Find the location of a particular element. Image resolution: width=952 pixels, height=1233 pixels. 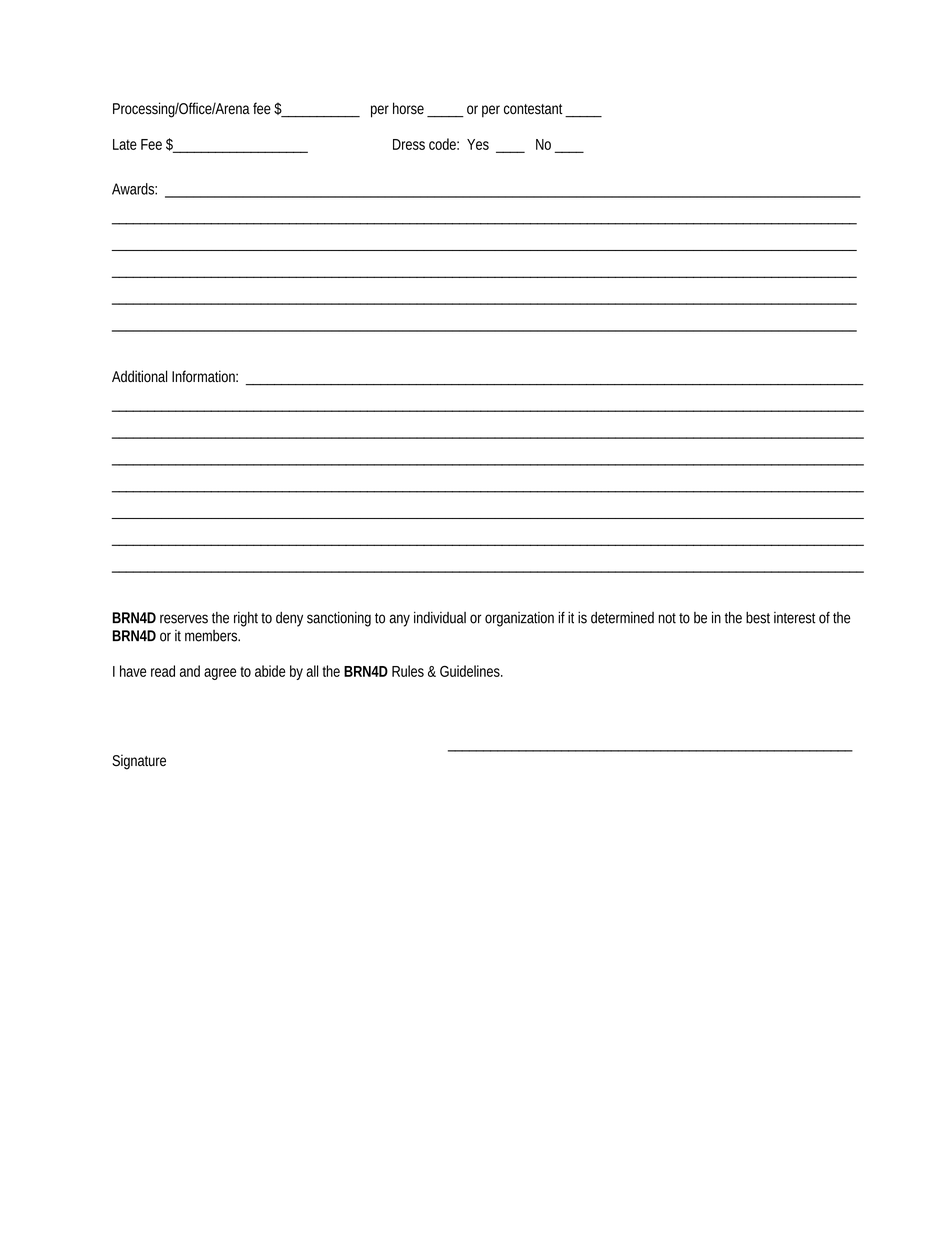

not is located at coordinates (669, 618).
